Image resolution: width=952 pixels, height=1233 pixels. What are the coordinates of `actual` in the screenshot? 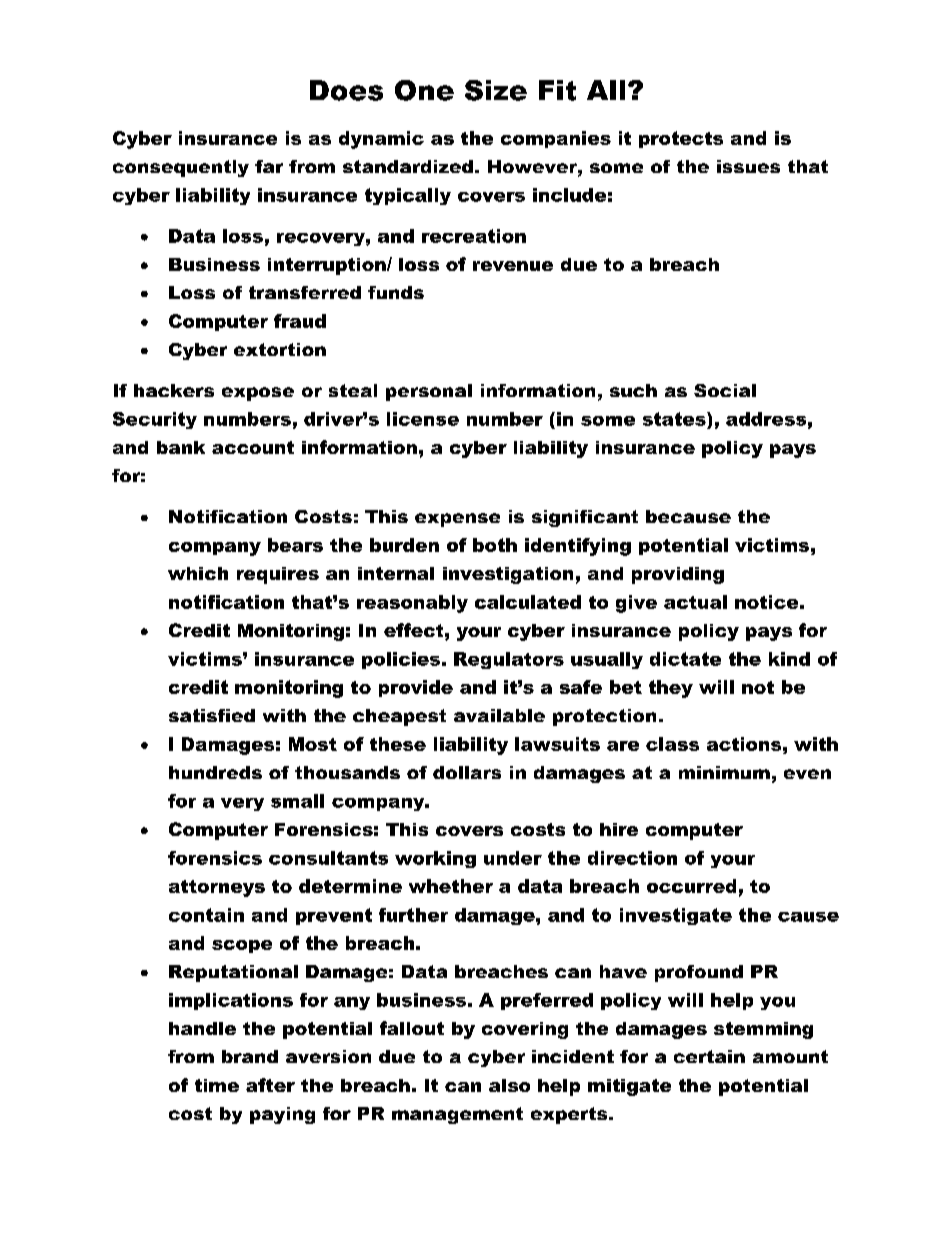 It's located at (695, 602).
